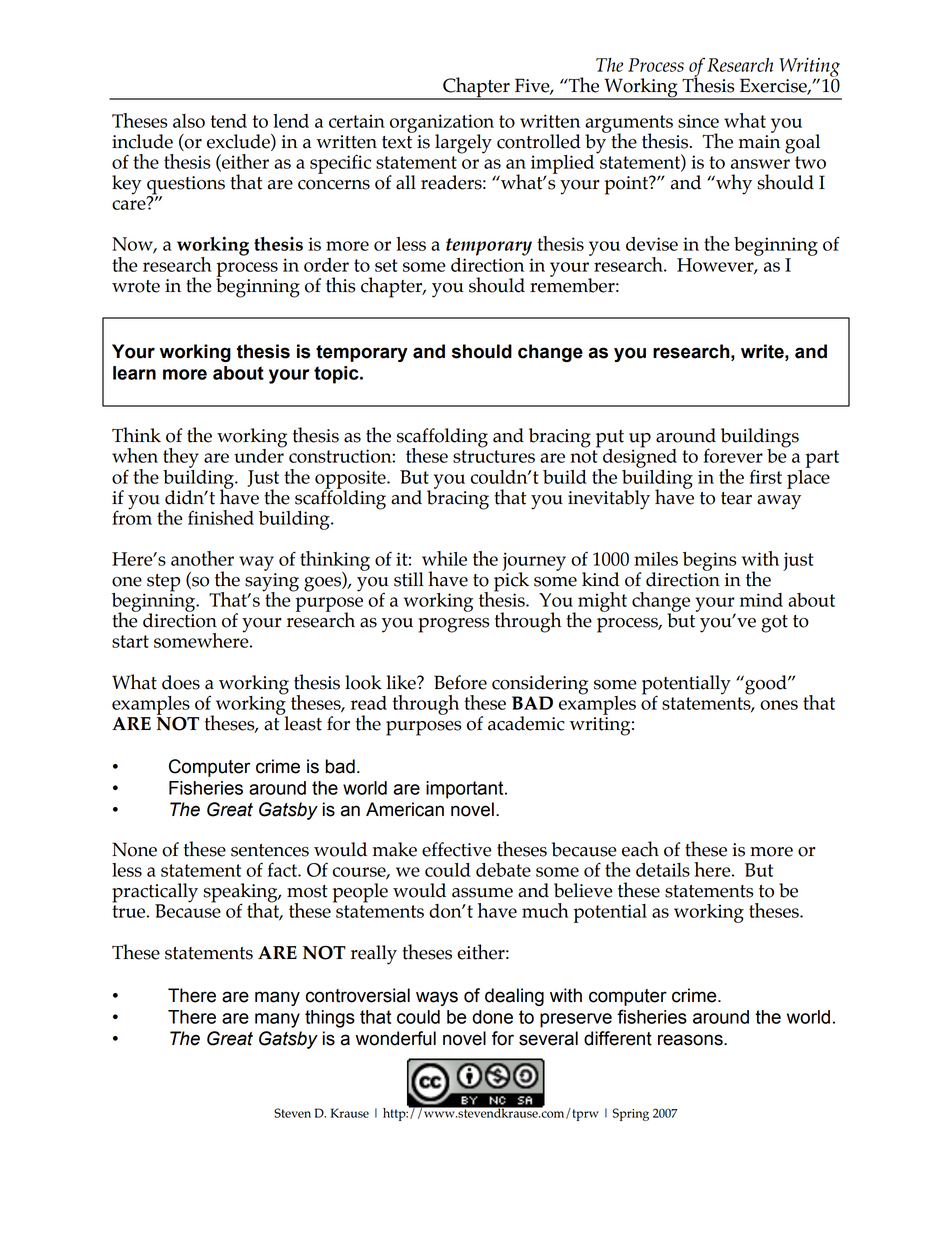 Image resolution: width=952 pixels, height=1233 pixels. I want to click on progress, so click(453, 625).
